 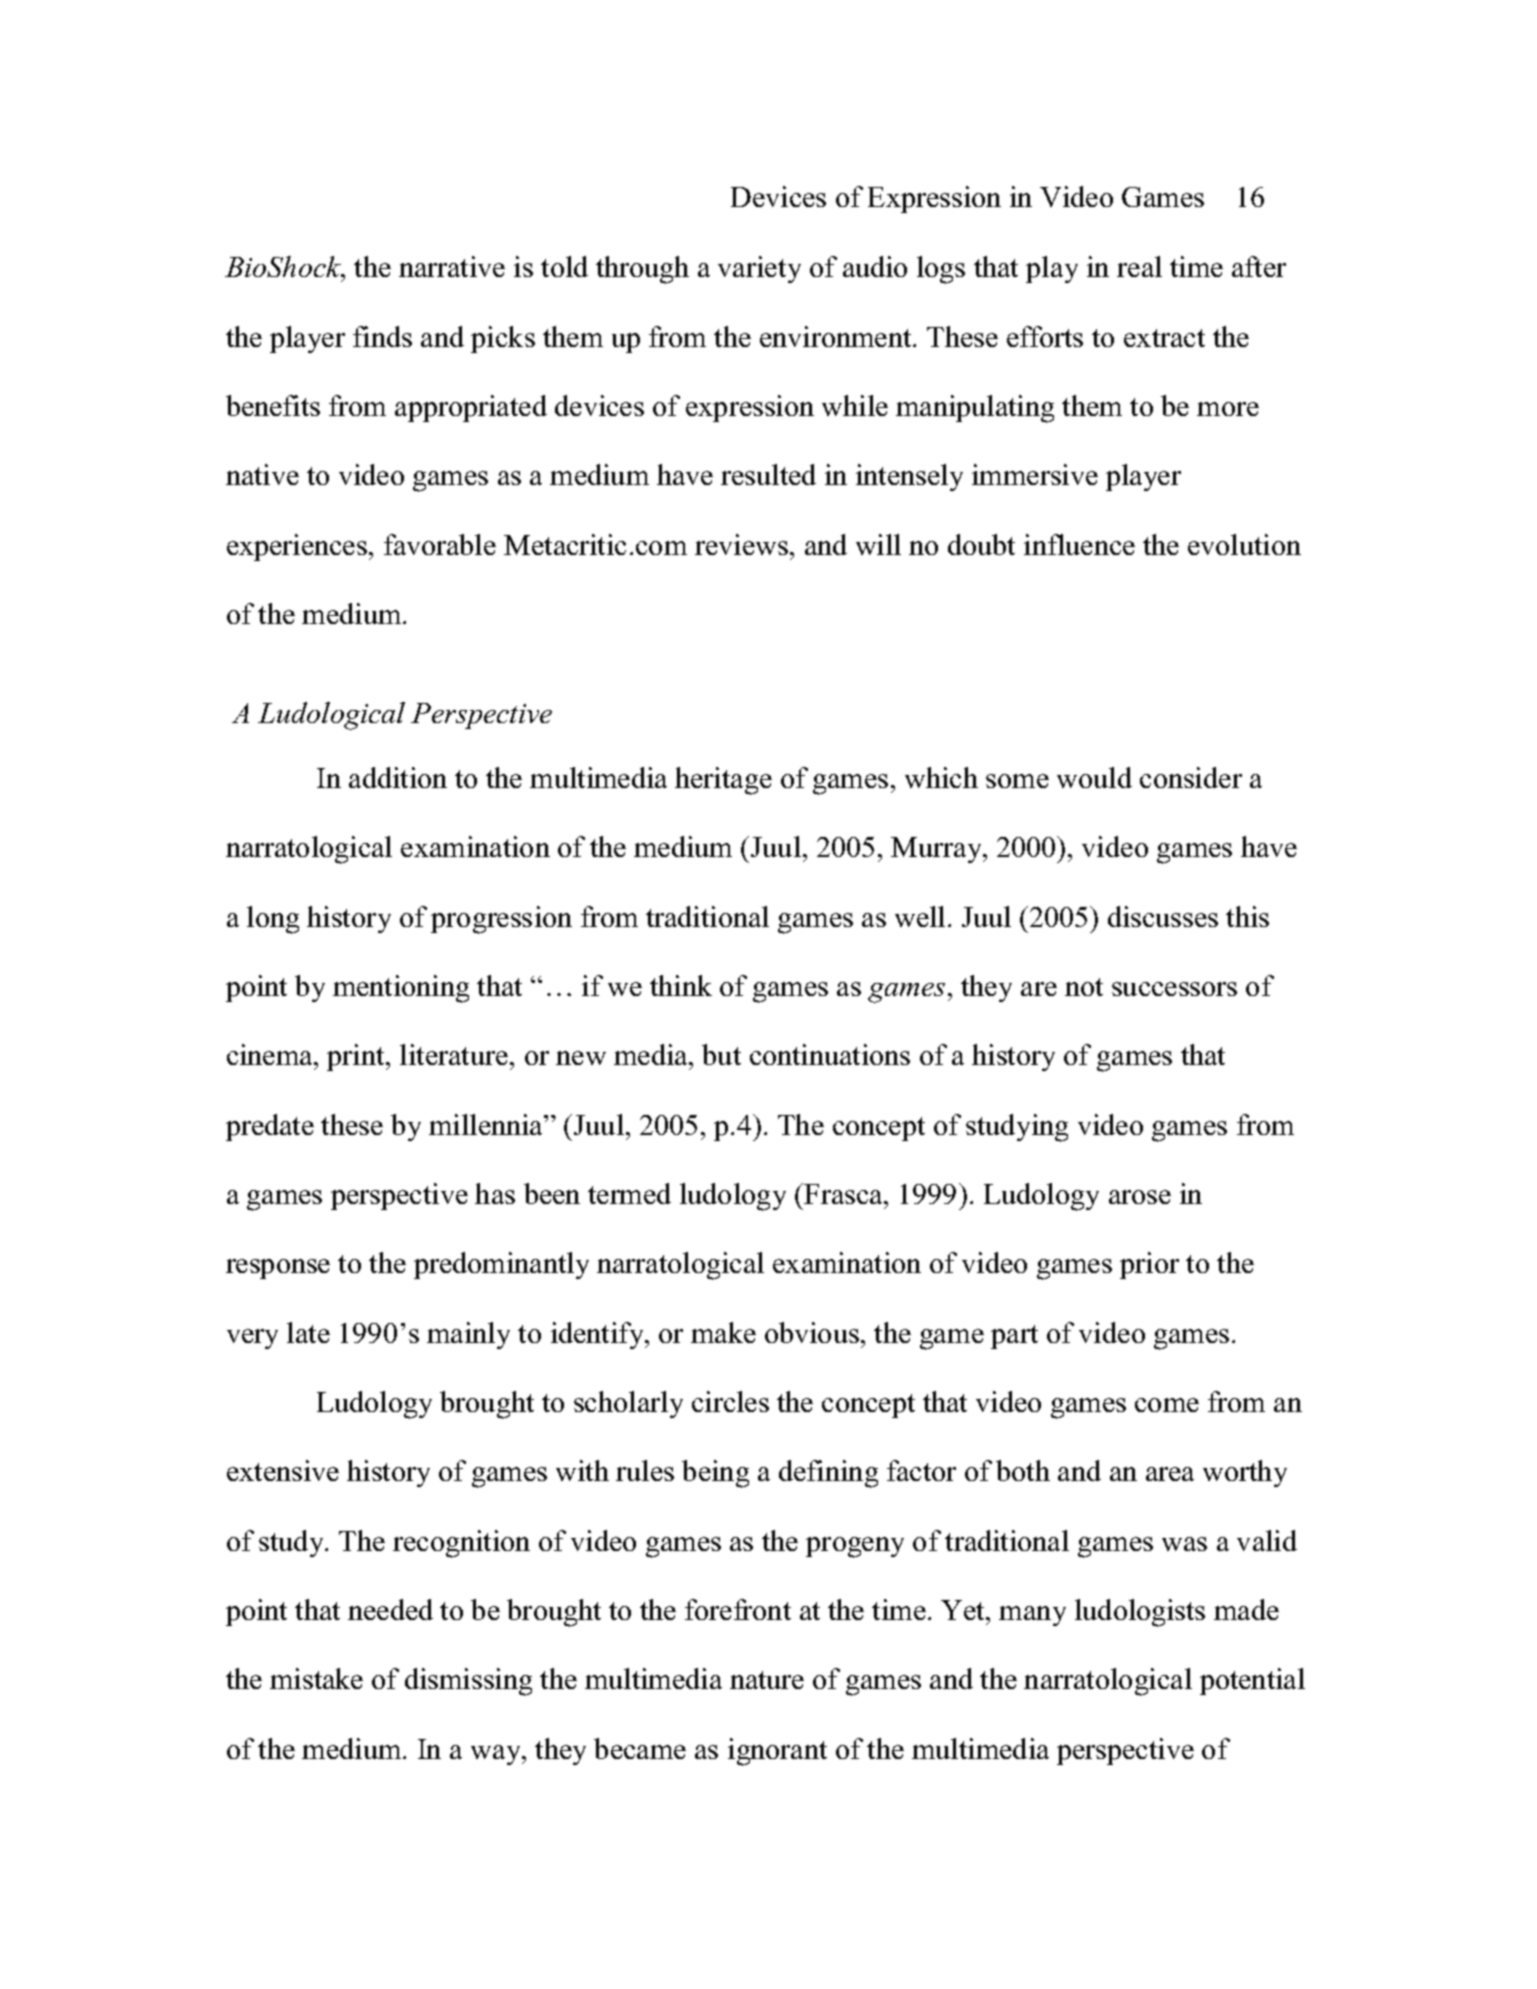 What do you see at coordinates (759, 269) in the screenshot?
I see `variety` at bounding box center [759, 269].
